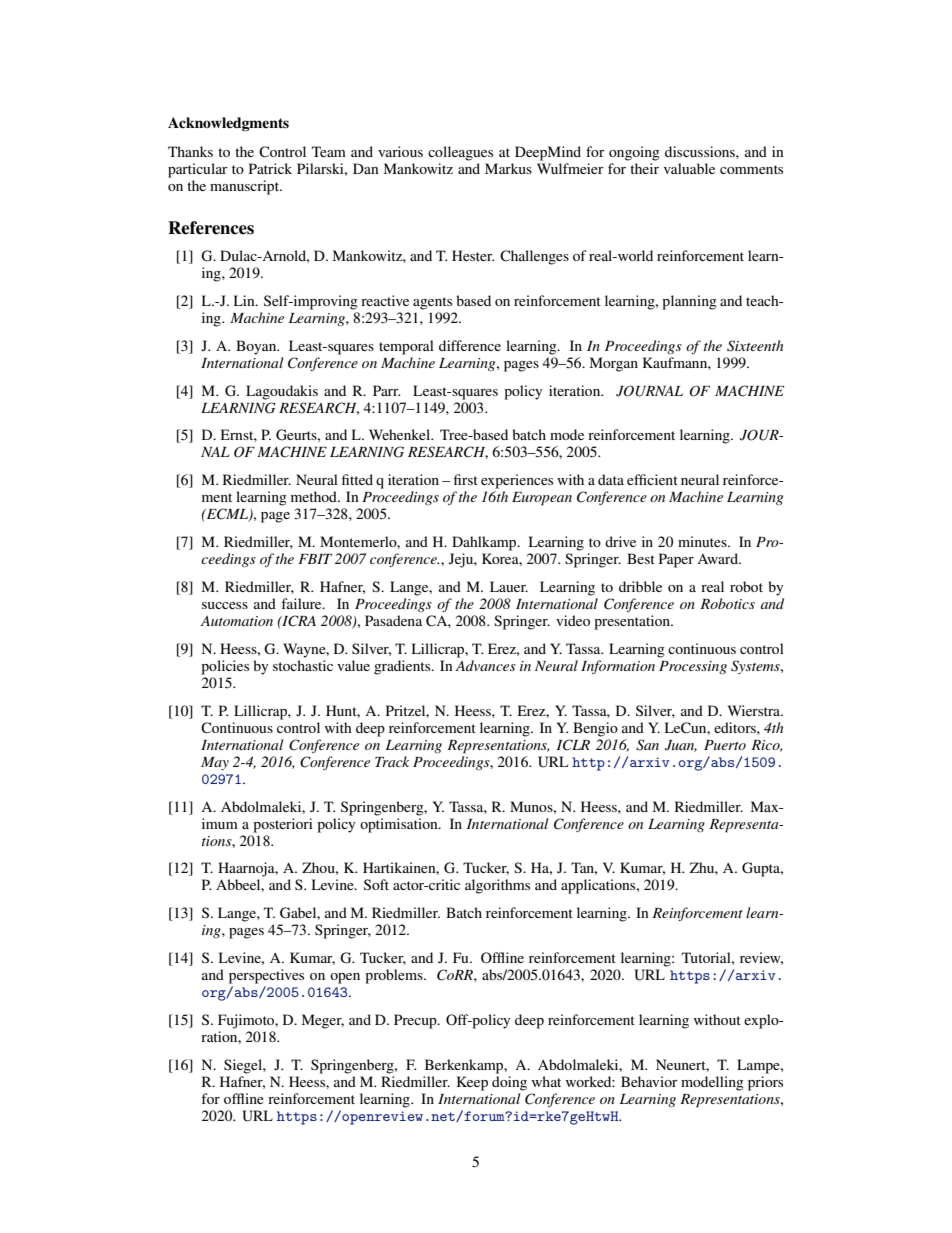 The width and height of the document is (952, 1233). Describe the element at coordinates (236, 621) in the document. I see `Automation` at that location.
